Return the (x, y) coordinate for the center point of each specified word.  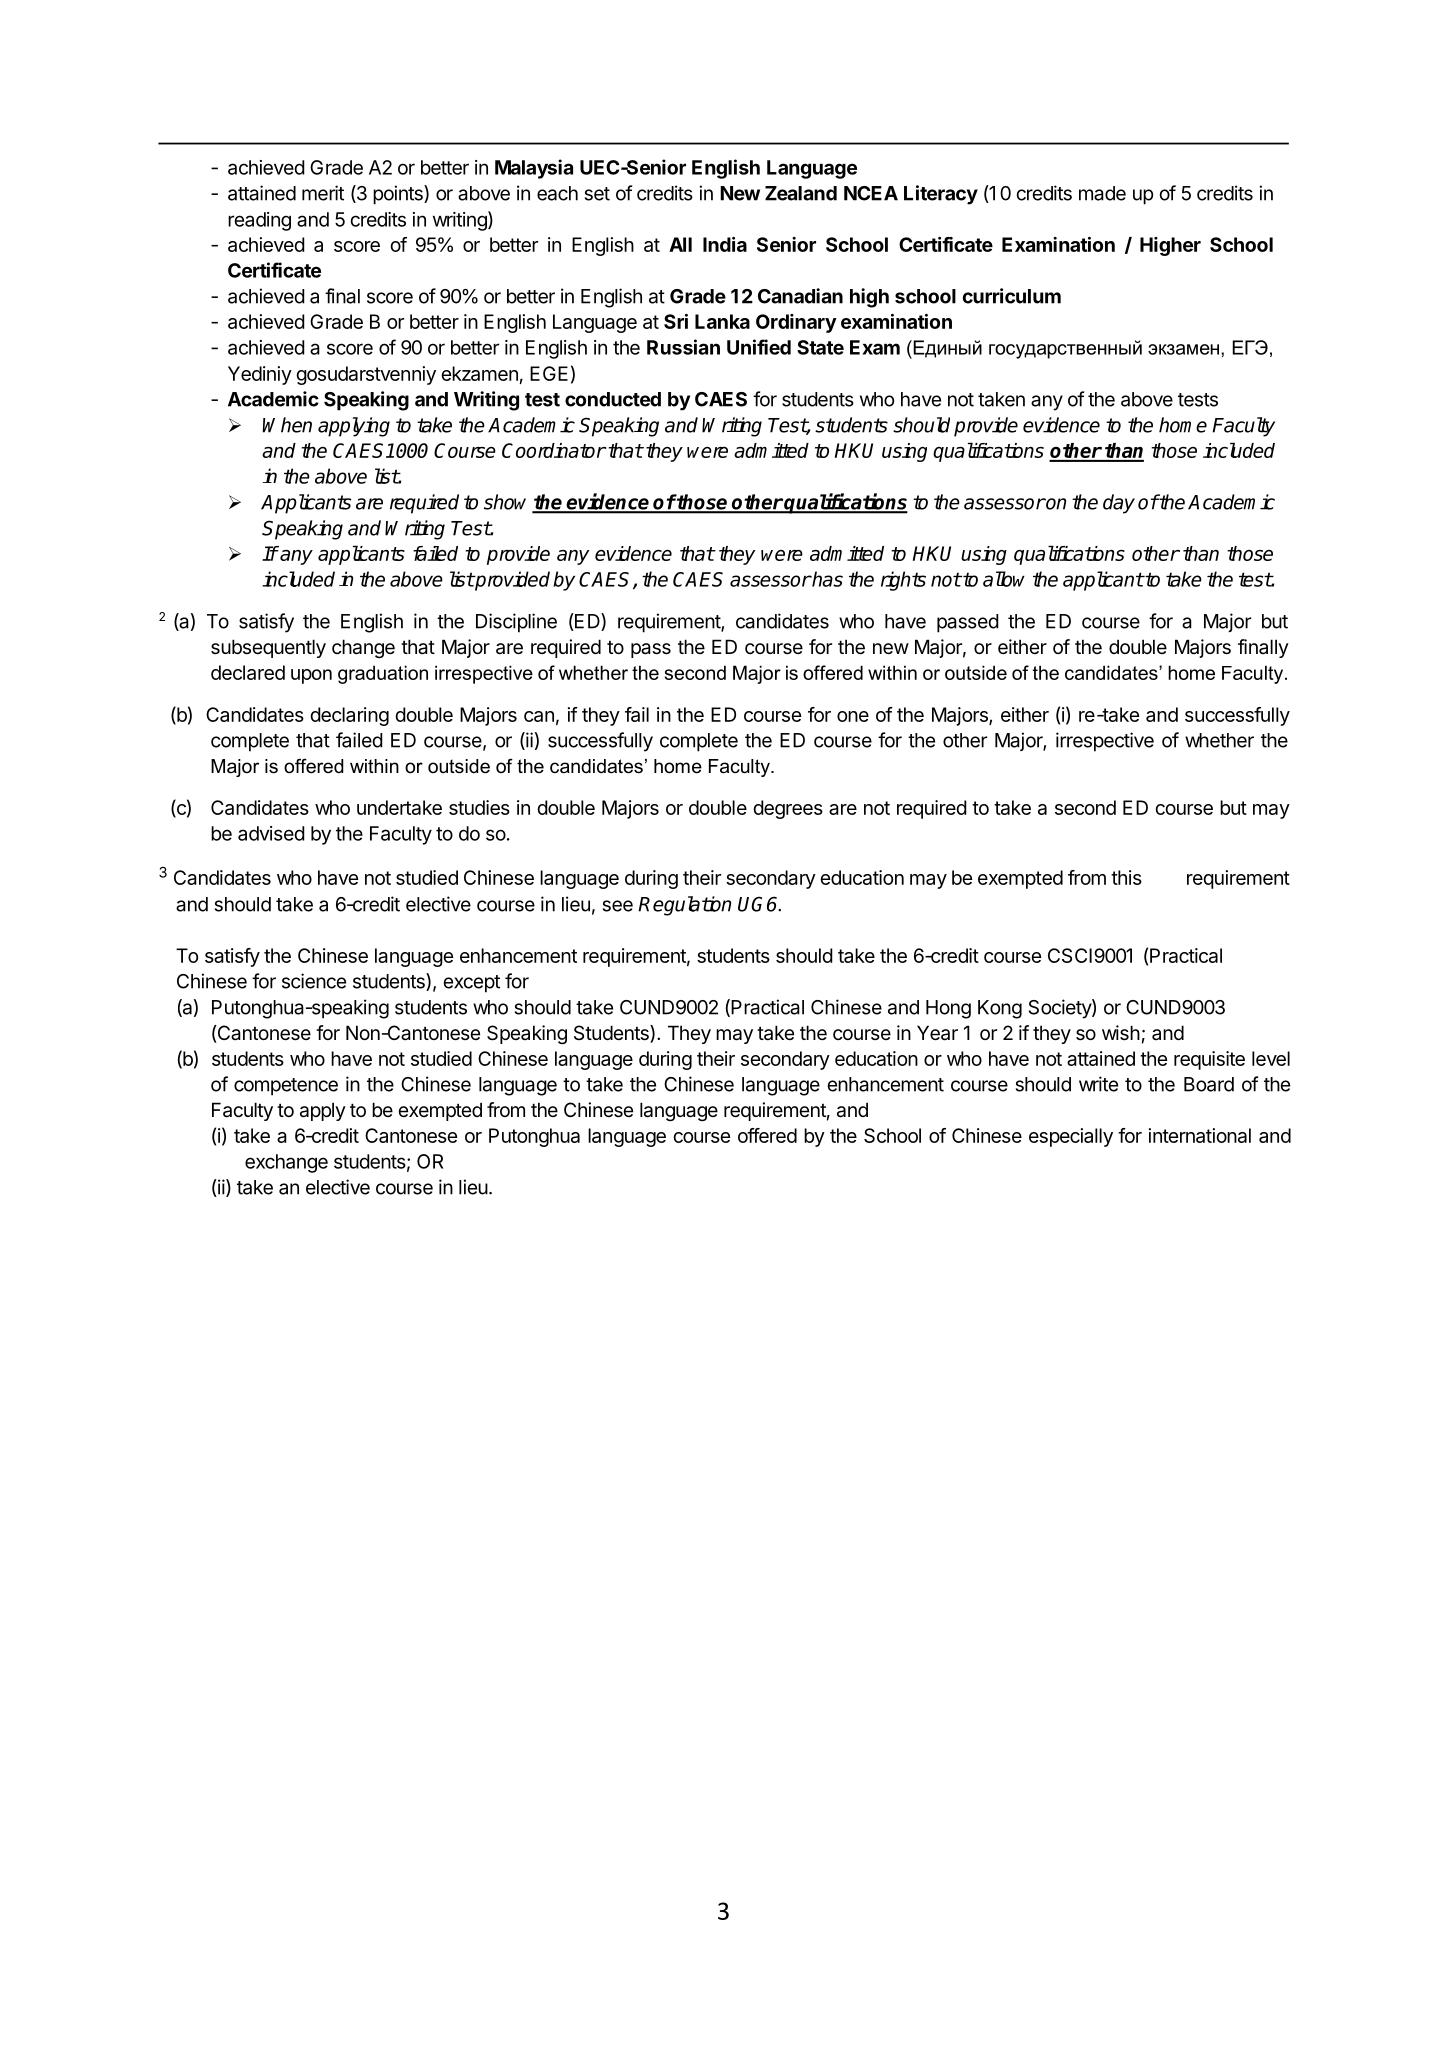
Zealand (801, 193)
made (1102, 193)
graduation (383, 674)
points (399, 195)
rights (903, 581)
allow (1004, 579)
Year (937, 1033)
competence (286, 1087)
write (1098, 1084)
